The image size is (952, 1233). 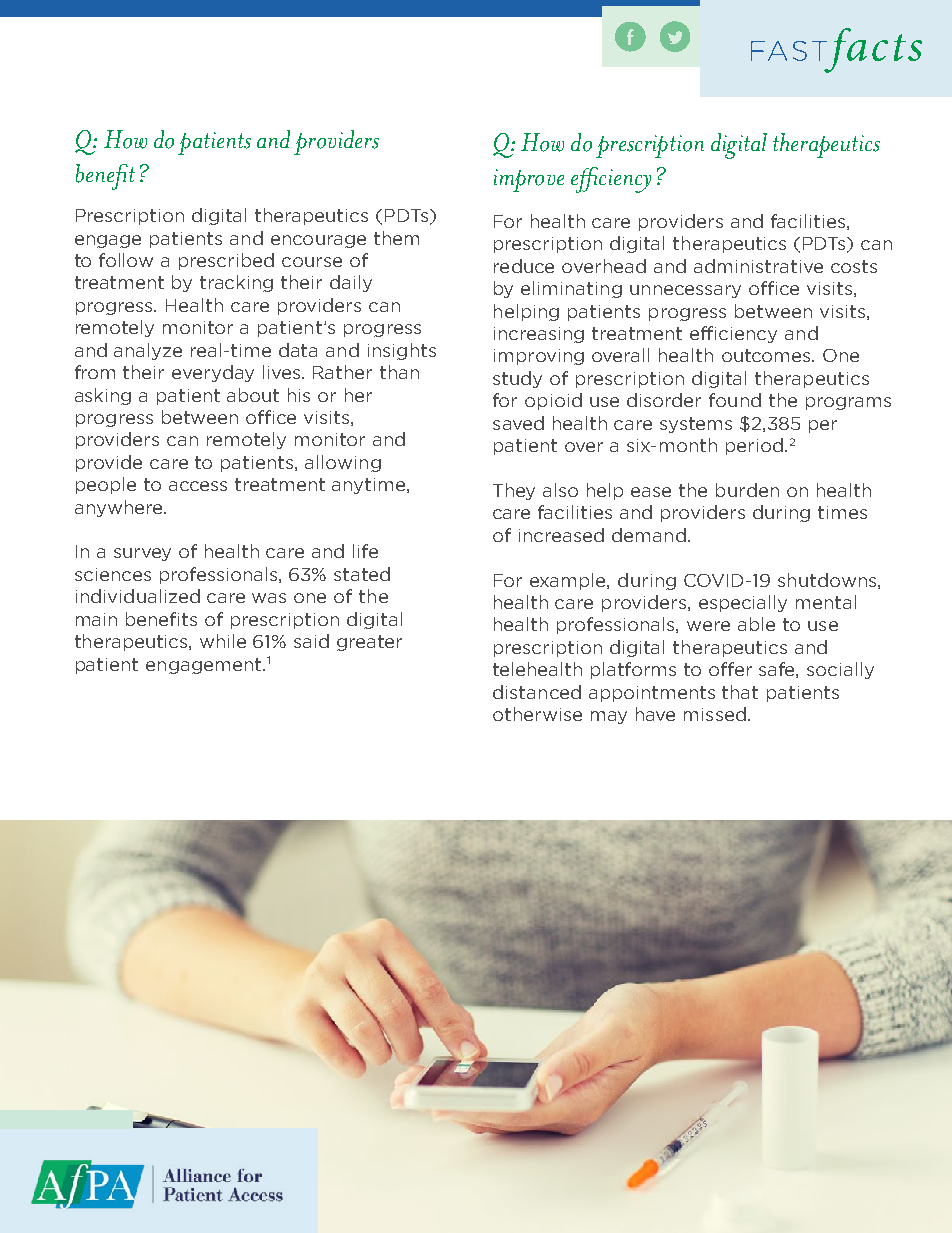 What do you see at coordinates (198, 486) in the page?
I see `access` at bounding box center [198, 486].
